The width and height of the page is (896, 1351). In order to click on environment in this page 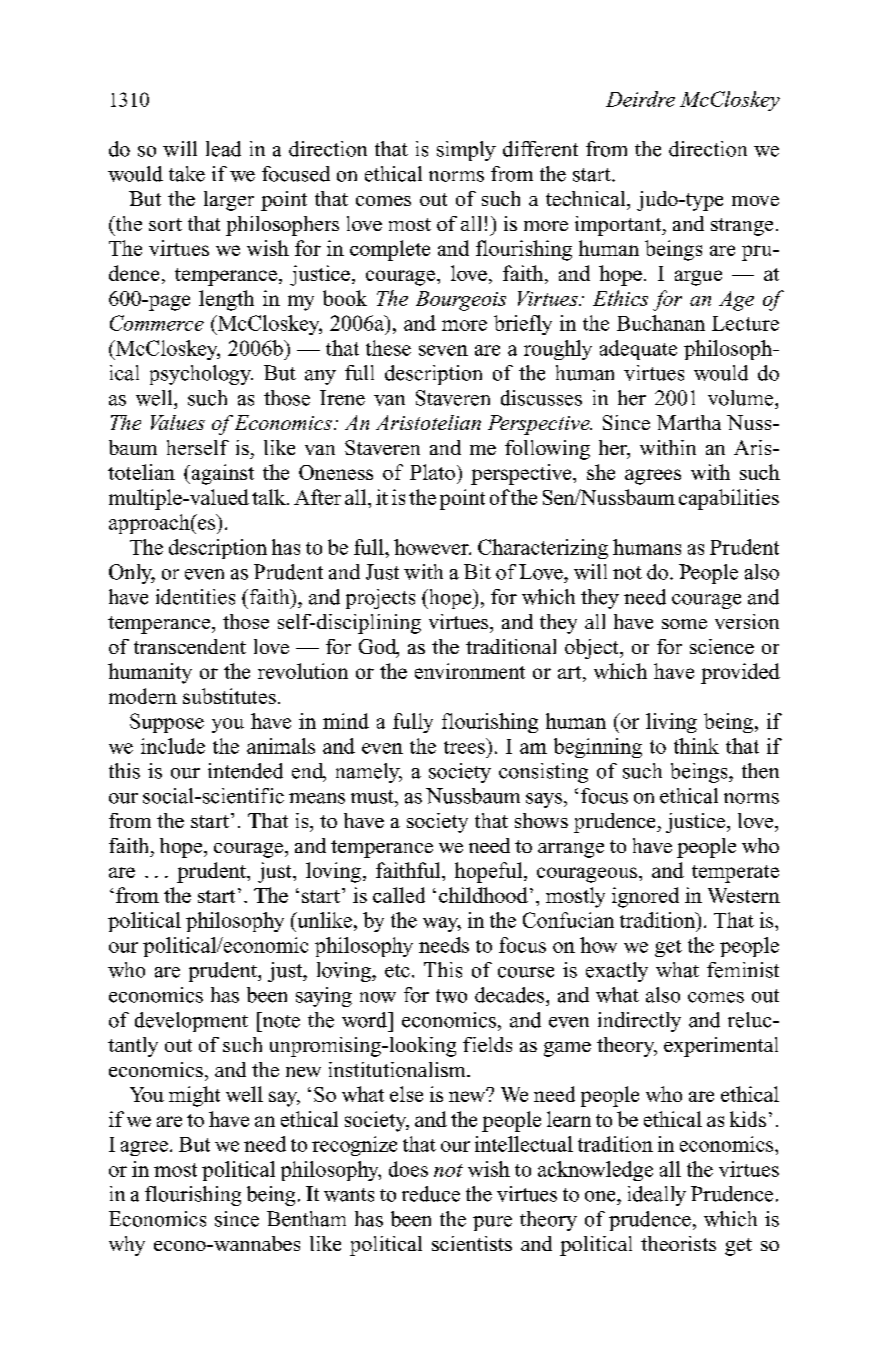, I will do `click(470, 671)`.
